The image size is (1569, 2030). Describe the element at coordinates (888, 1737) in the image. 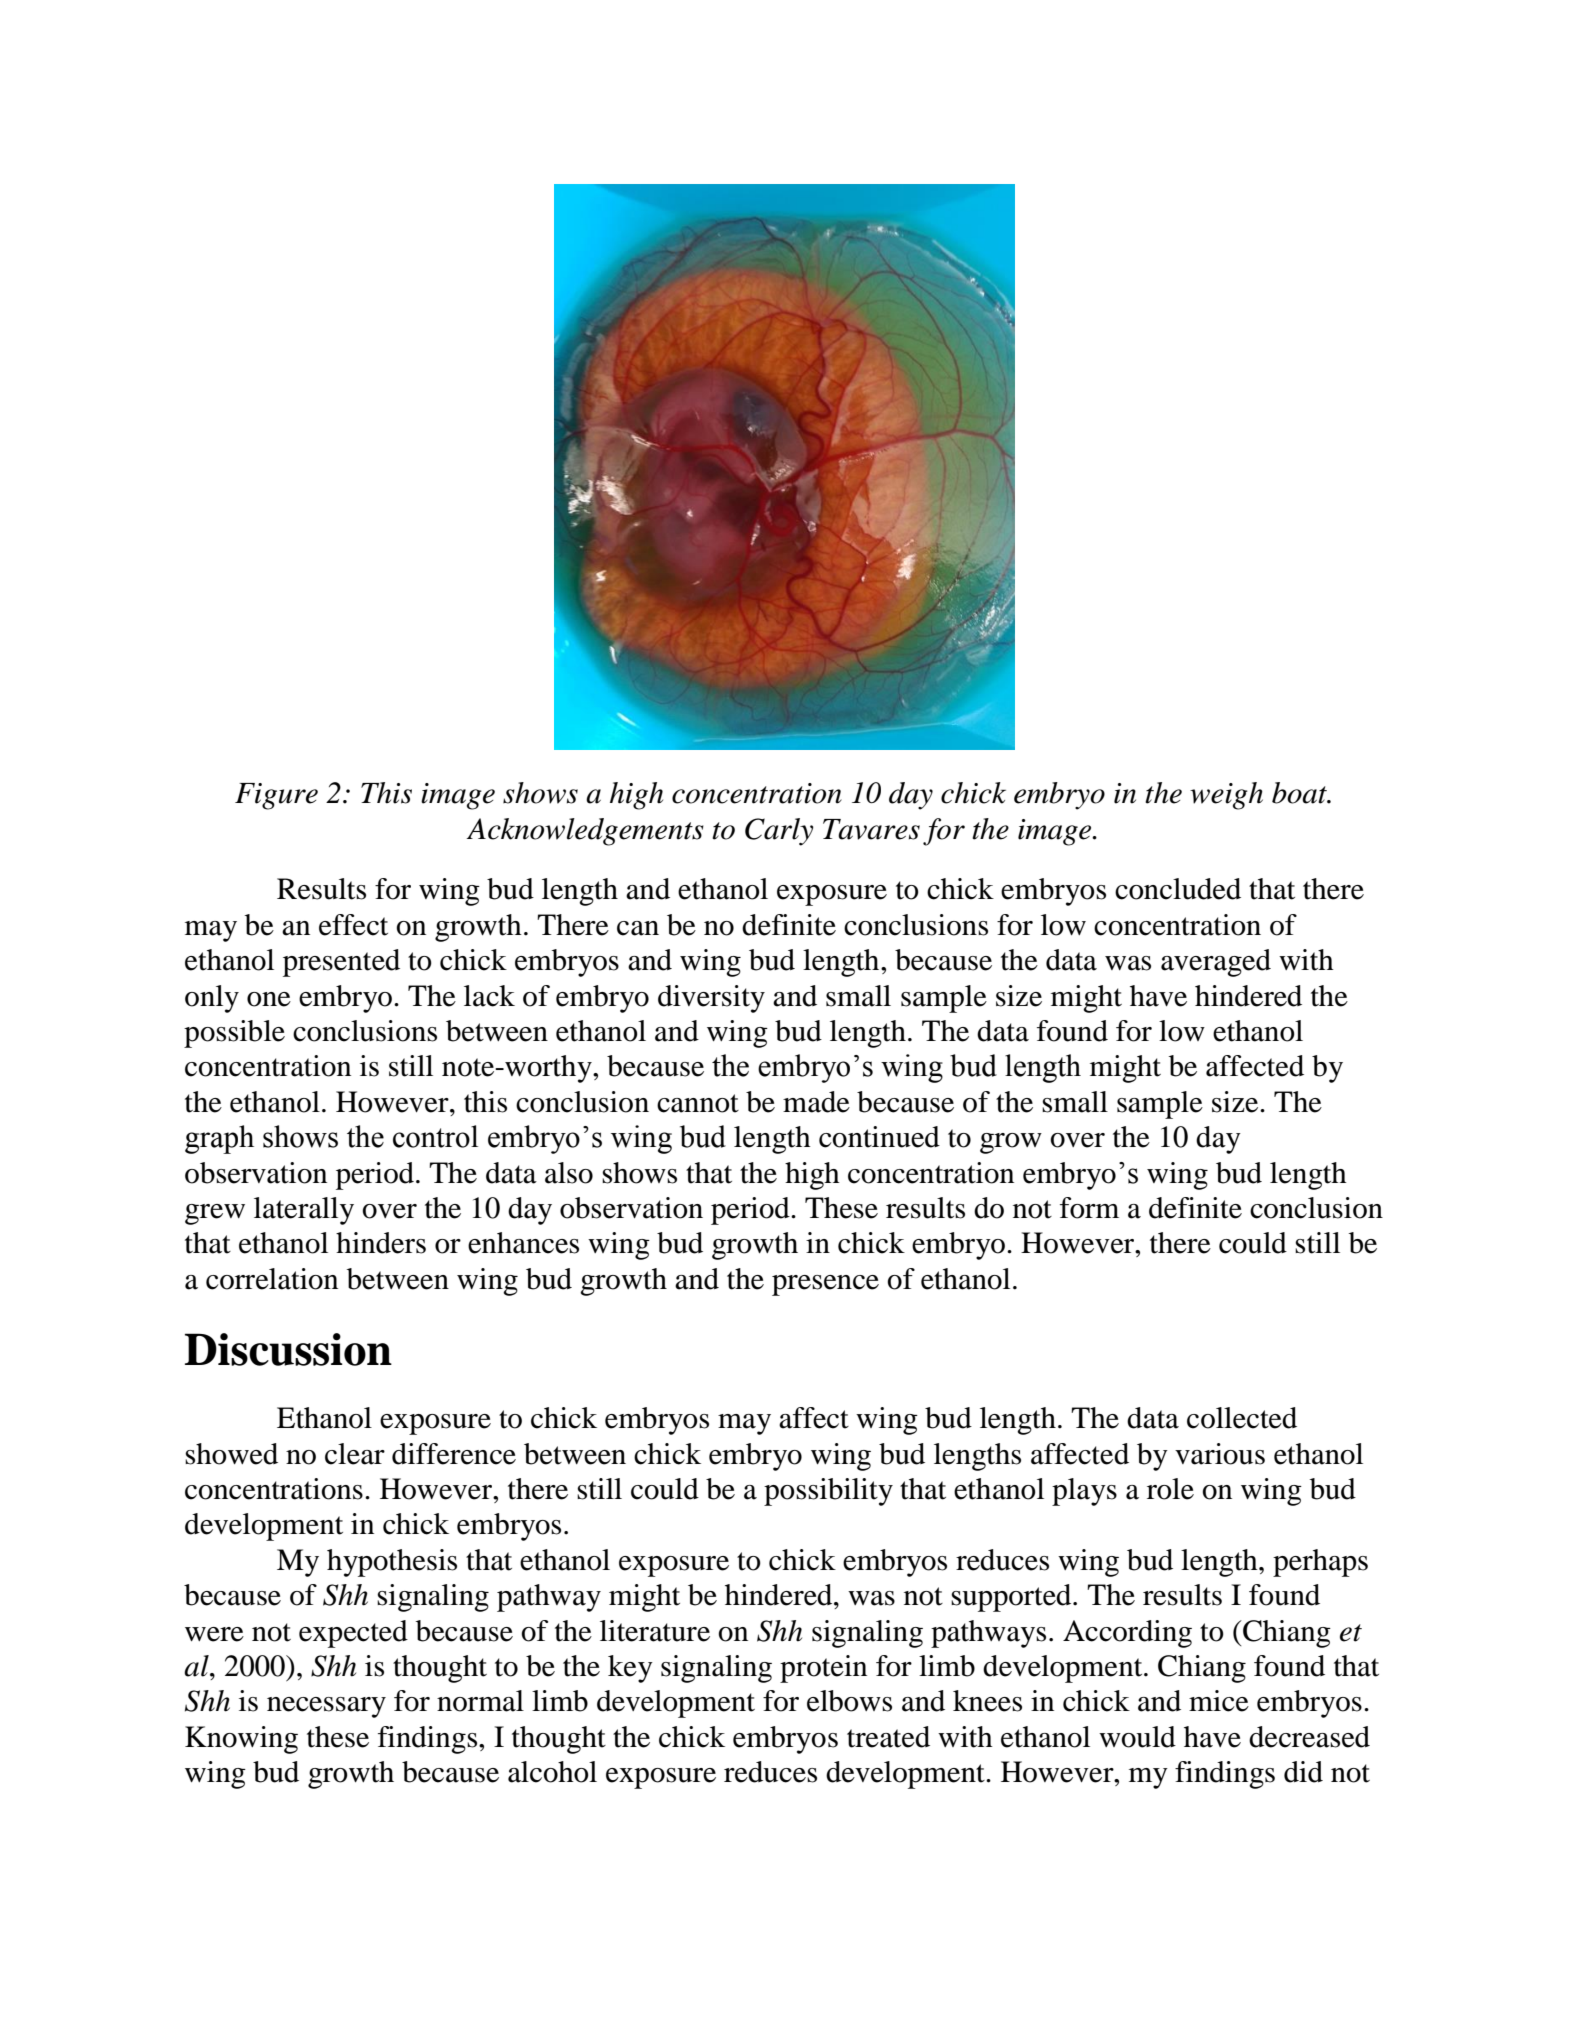

I see `treated` at that location.
